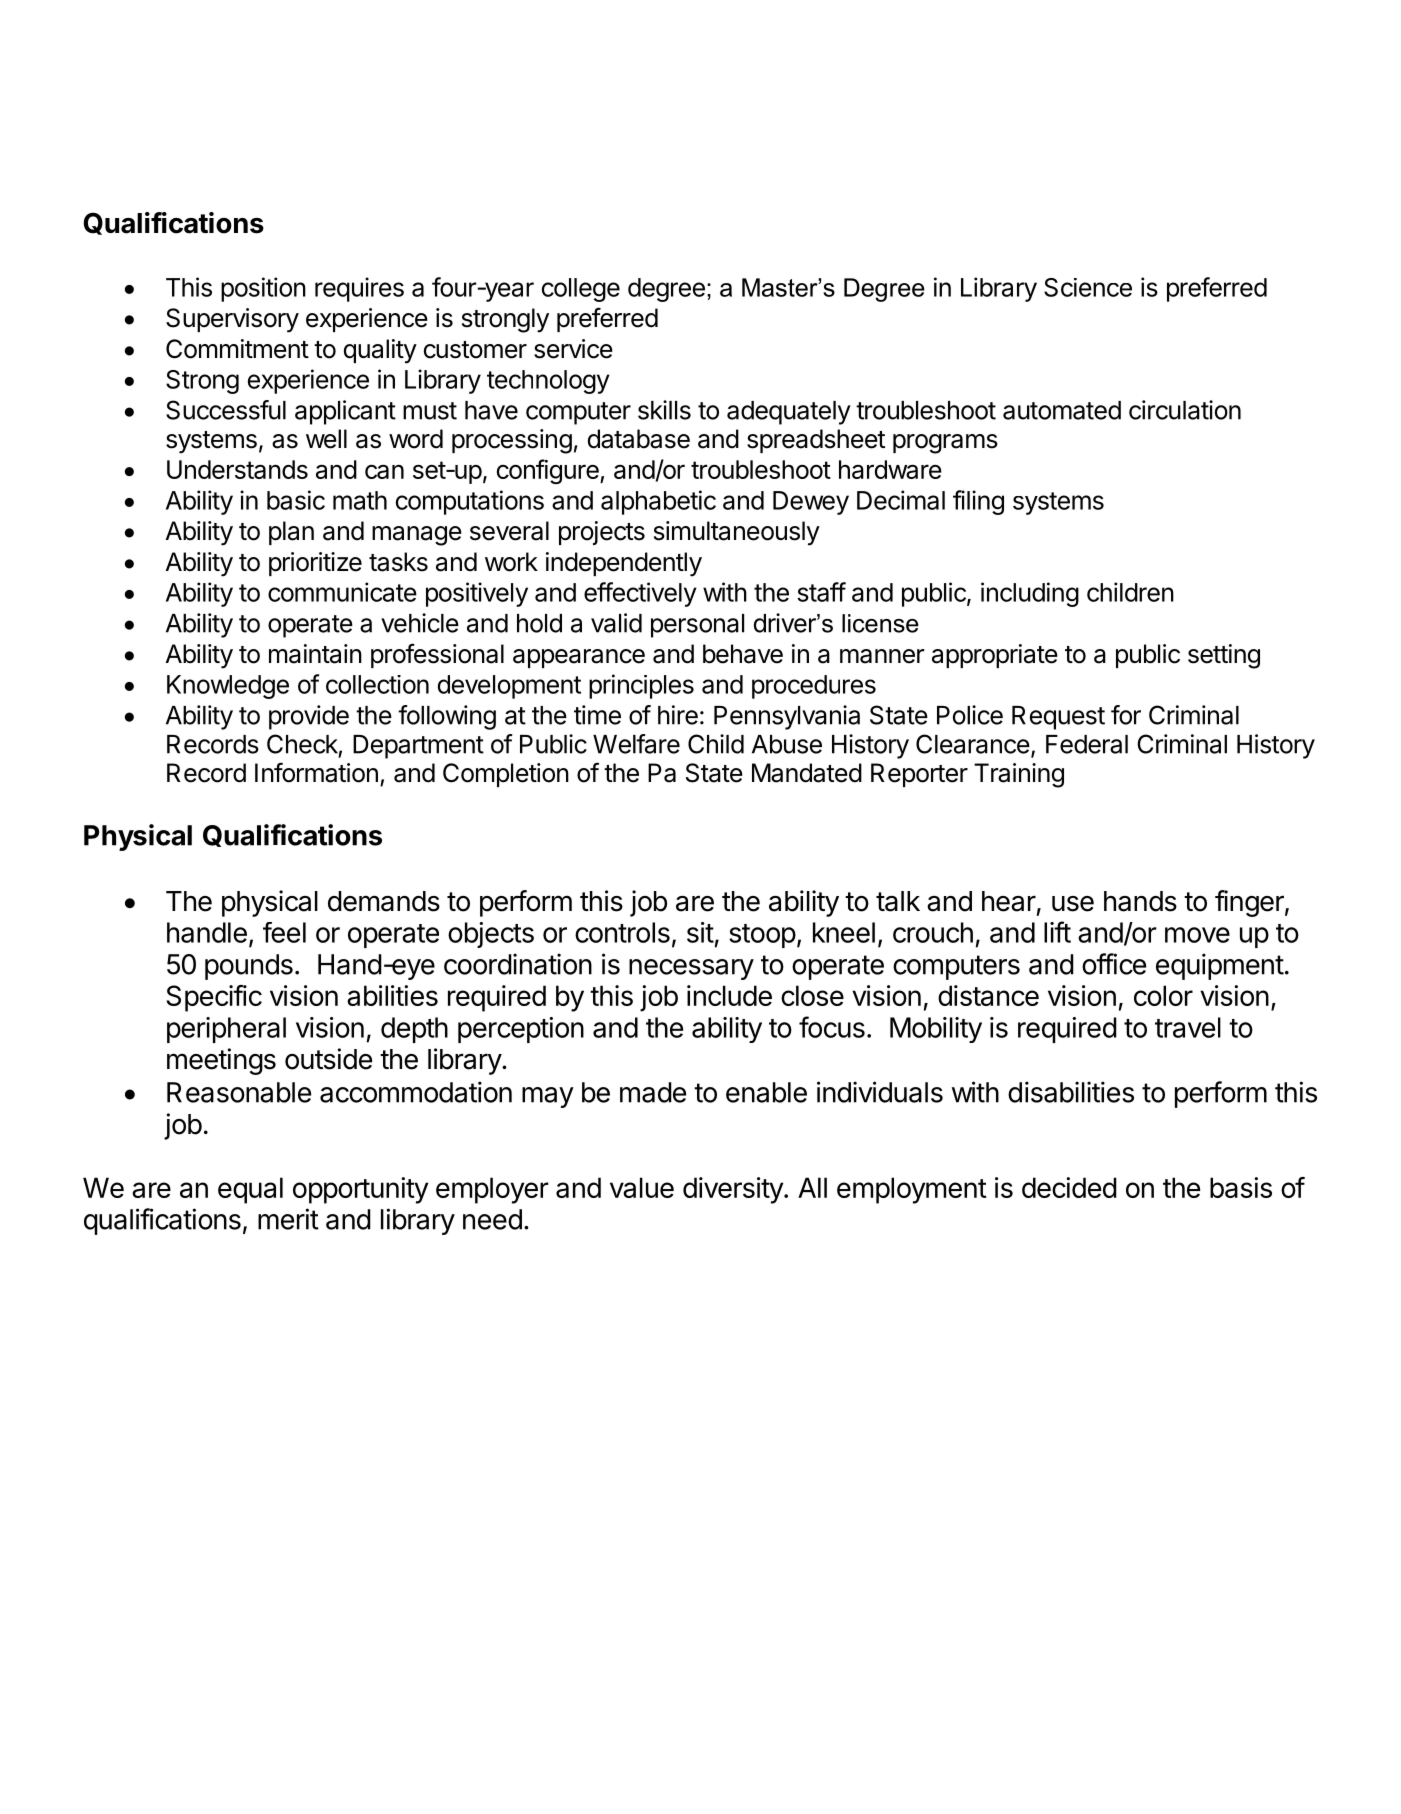 Image resolution: width=1401 pixels, height=1814 pixels. I want to click on personal, so click(697, 626).
